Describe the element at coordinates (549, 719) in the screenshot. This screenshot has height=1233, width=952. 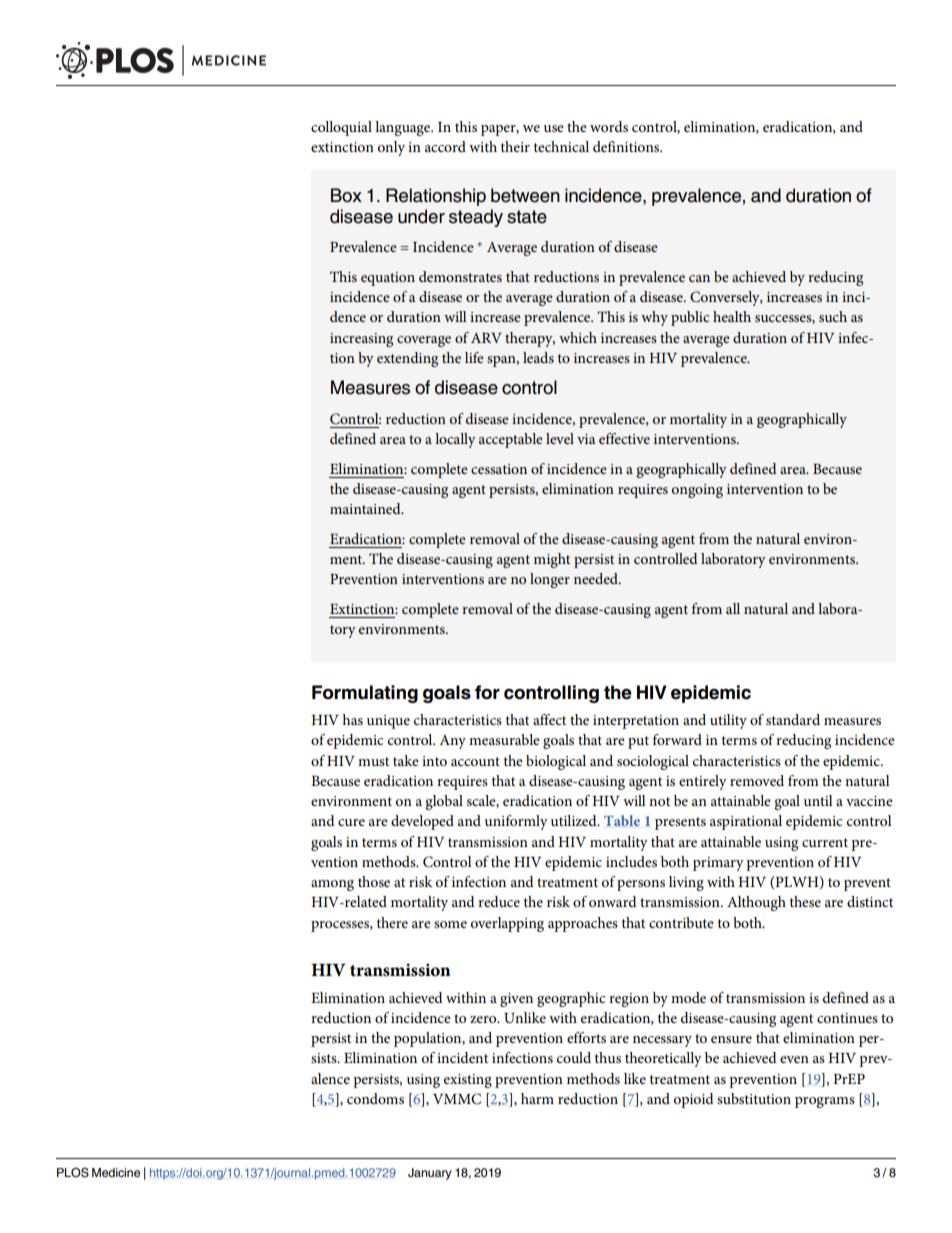
I see `affect` at that location.
